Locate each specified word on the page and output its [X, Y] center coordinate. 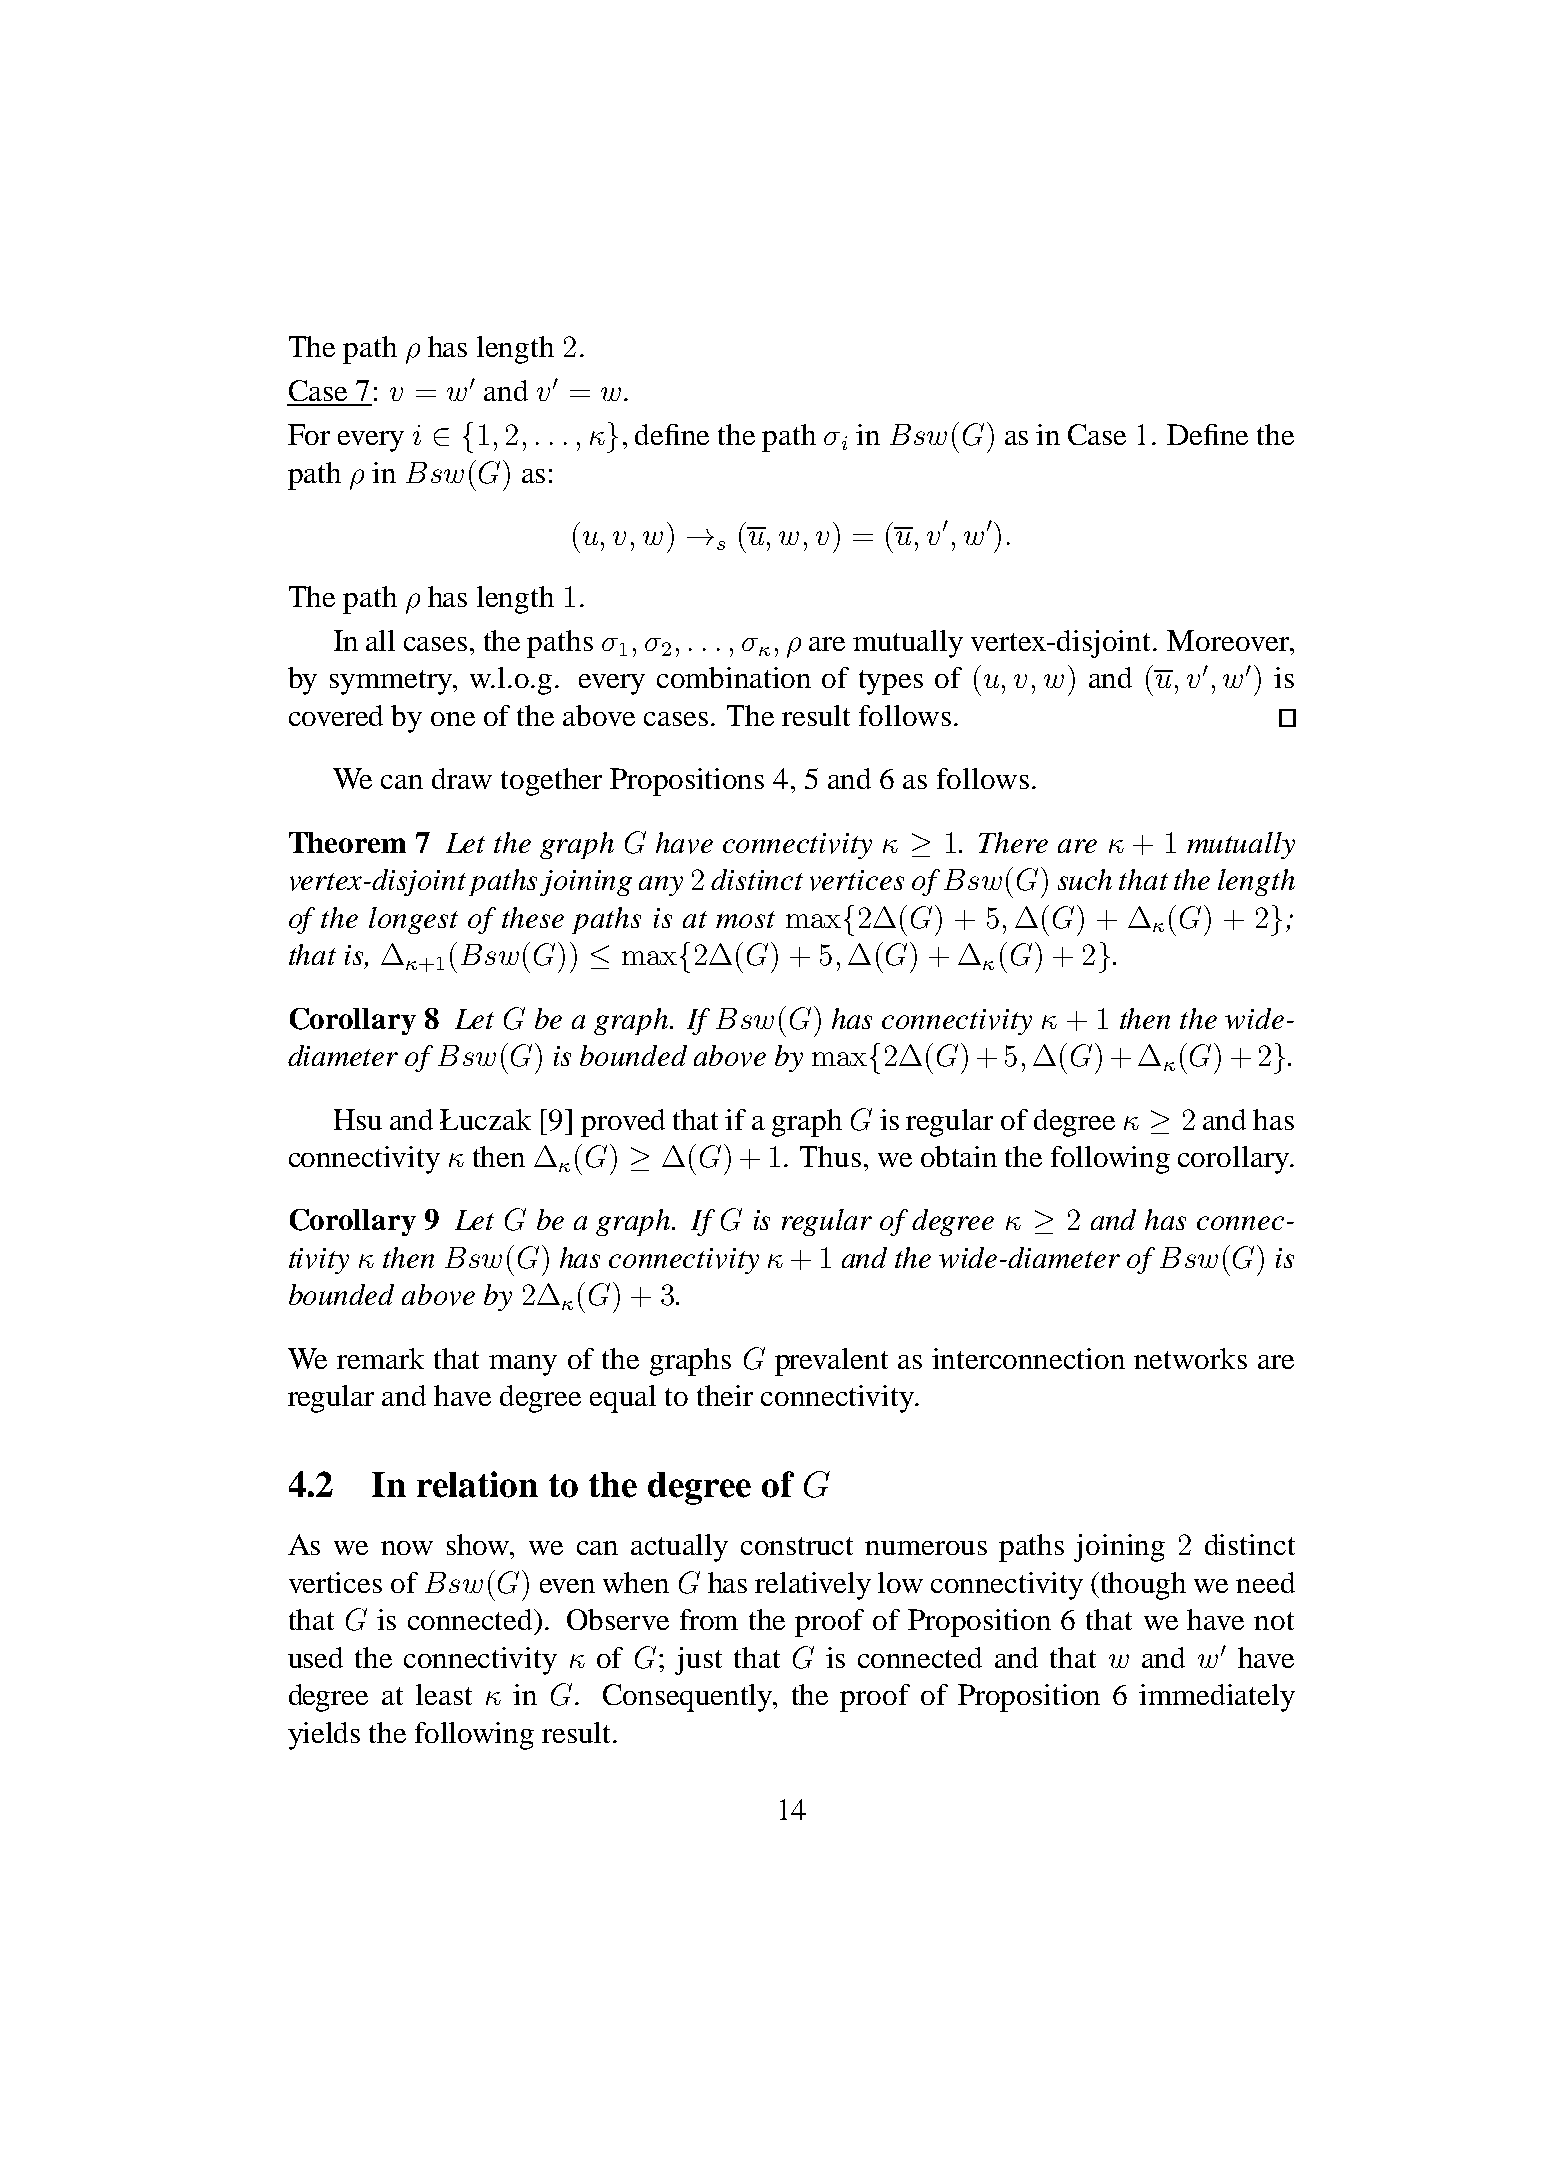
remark [380, 1358]
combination [734, 677]
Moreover [1229, 640]
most [745, 919]
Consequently [689, 1698]
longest [413, 920]
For [309, 434]
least [444, 1694]
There [1013, 842]
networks [1190, 1358]
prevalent [831, 1362]
